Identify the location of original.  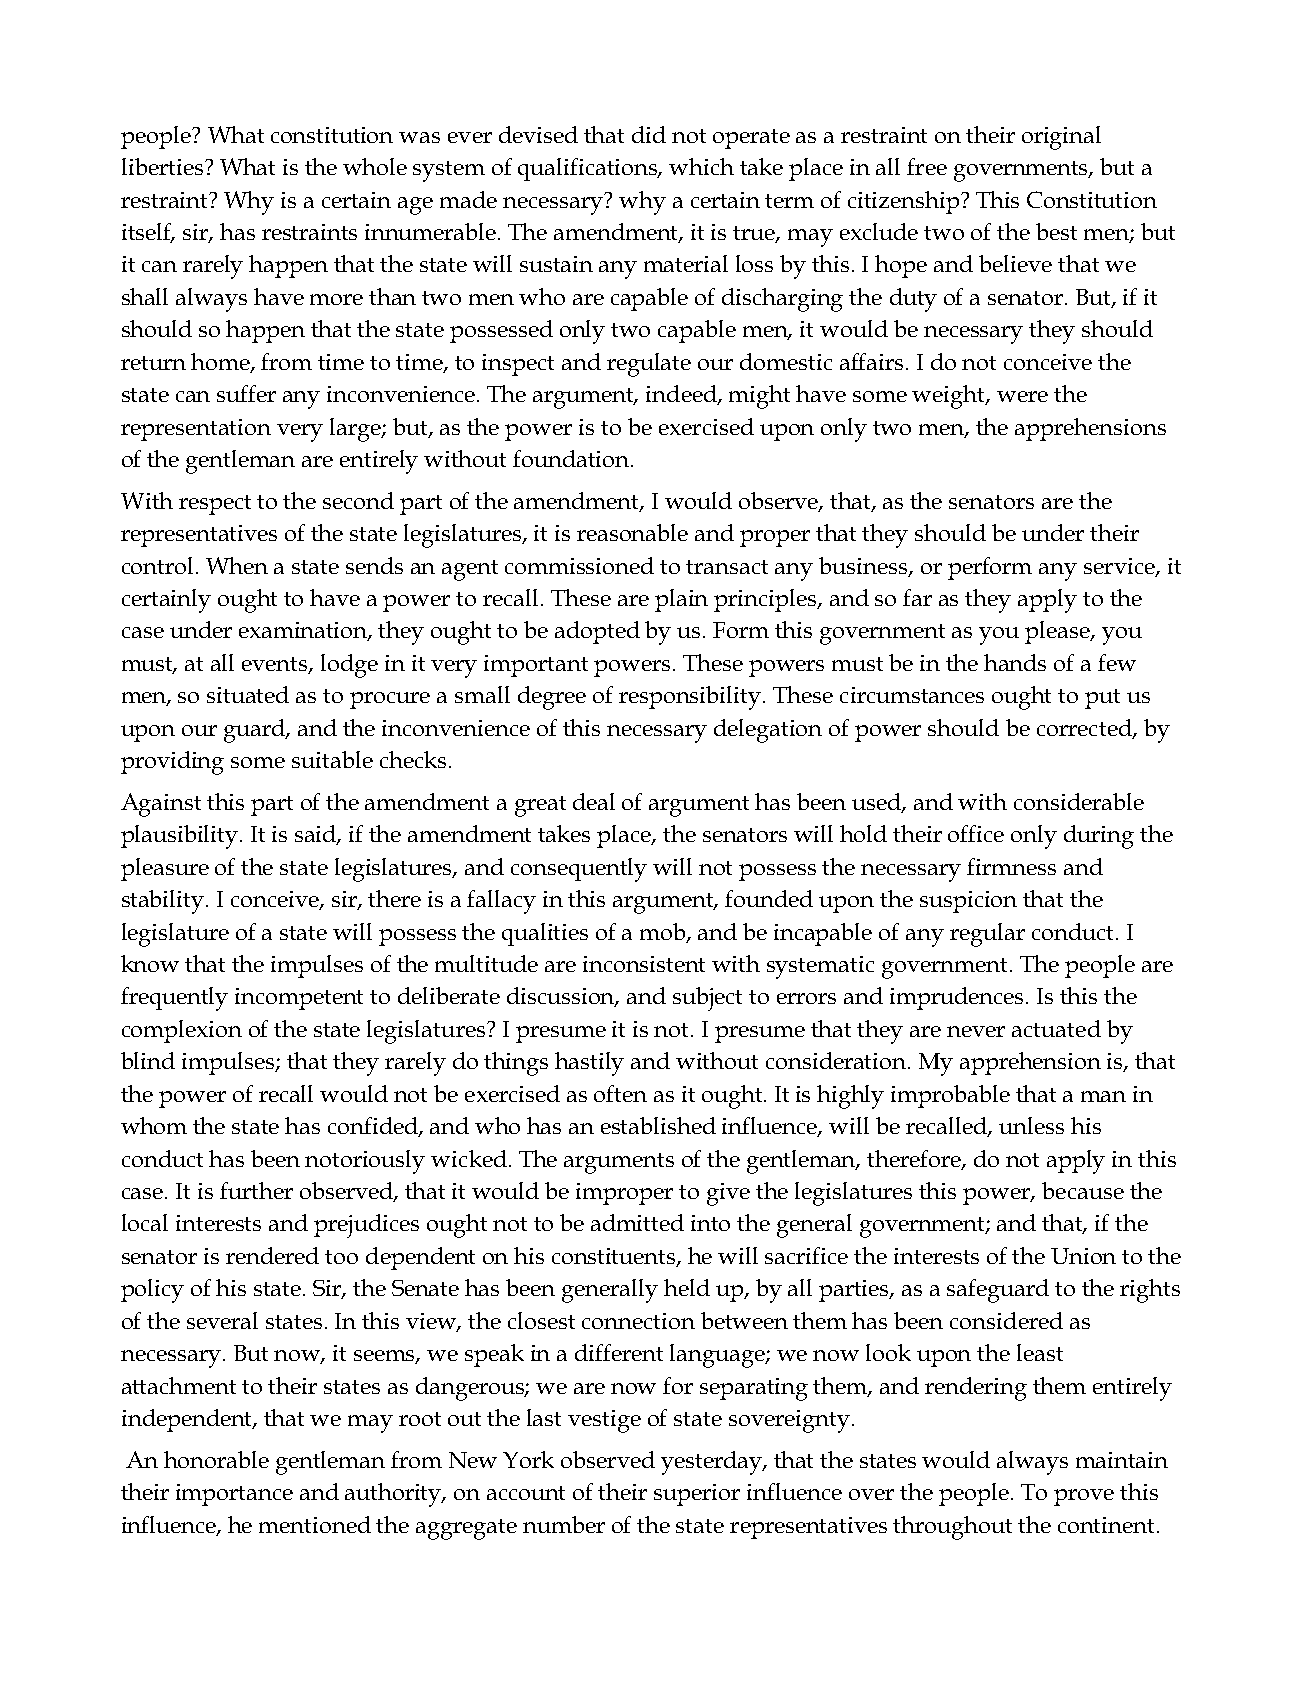
(1061, 138).
